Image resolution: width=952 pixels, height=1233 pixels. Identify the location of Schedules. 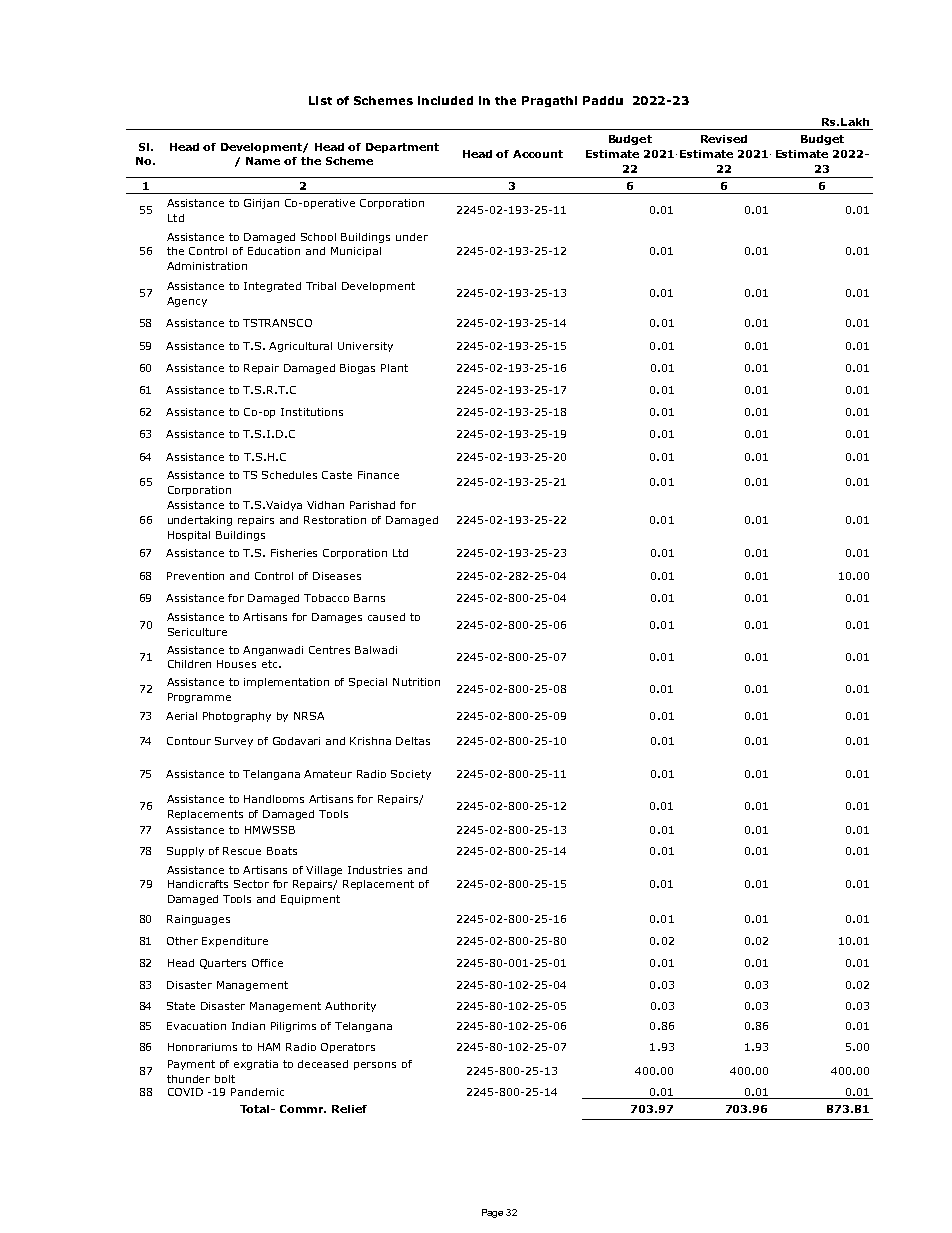
(289, 475).
